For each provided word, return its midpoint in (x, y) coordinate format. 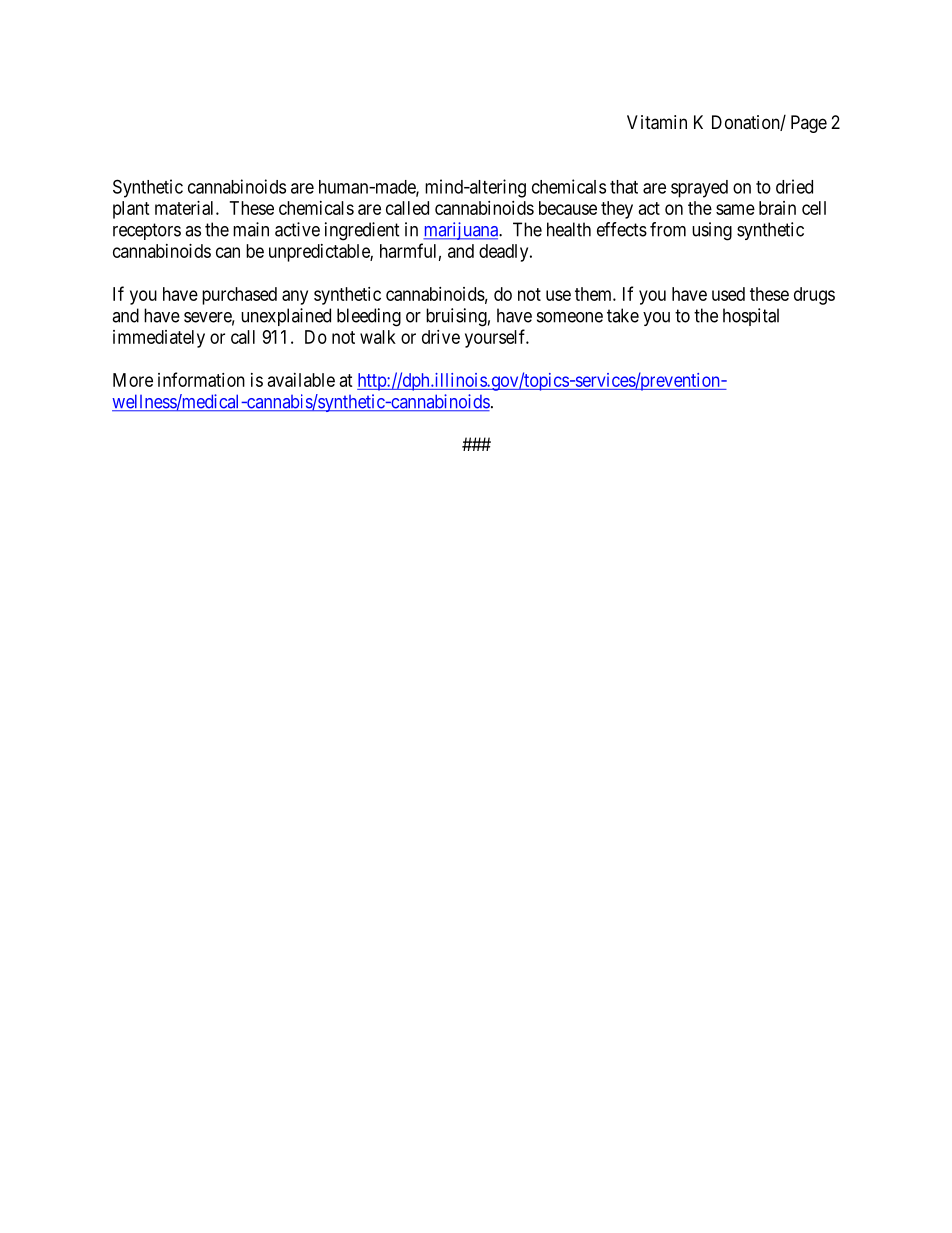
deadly (505, 253)
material (186, 208)
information (201, 379)
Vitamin (657, 122)
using (712, 231)
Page (809, 124)
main (251, 229)
